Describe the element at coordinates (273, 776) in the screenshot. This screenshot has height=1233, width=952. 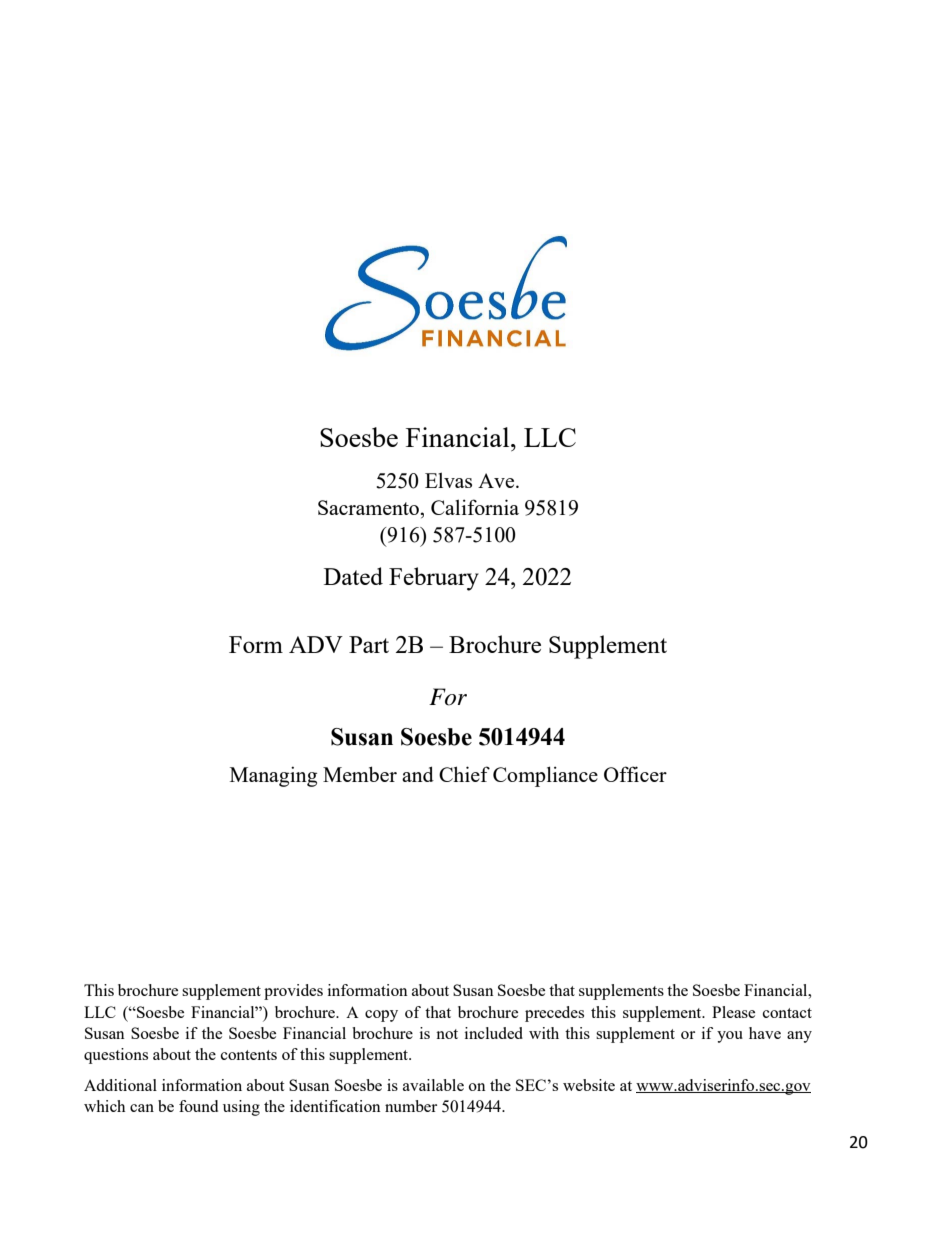
I see `Managing` at that location.
